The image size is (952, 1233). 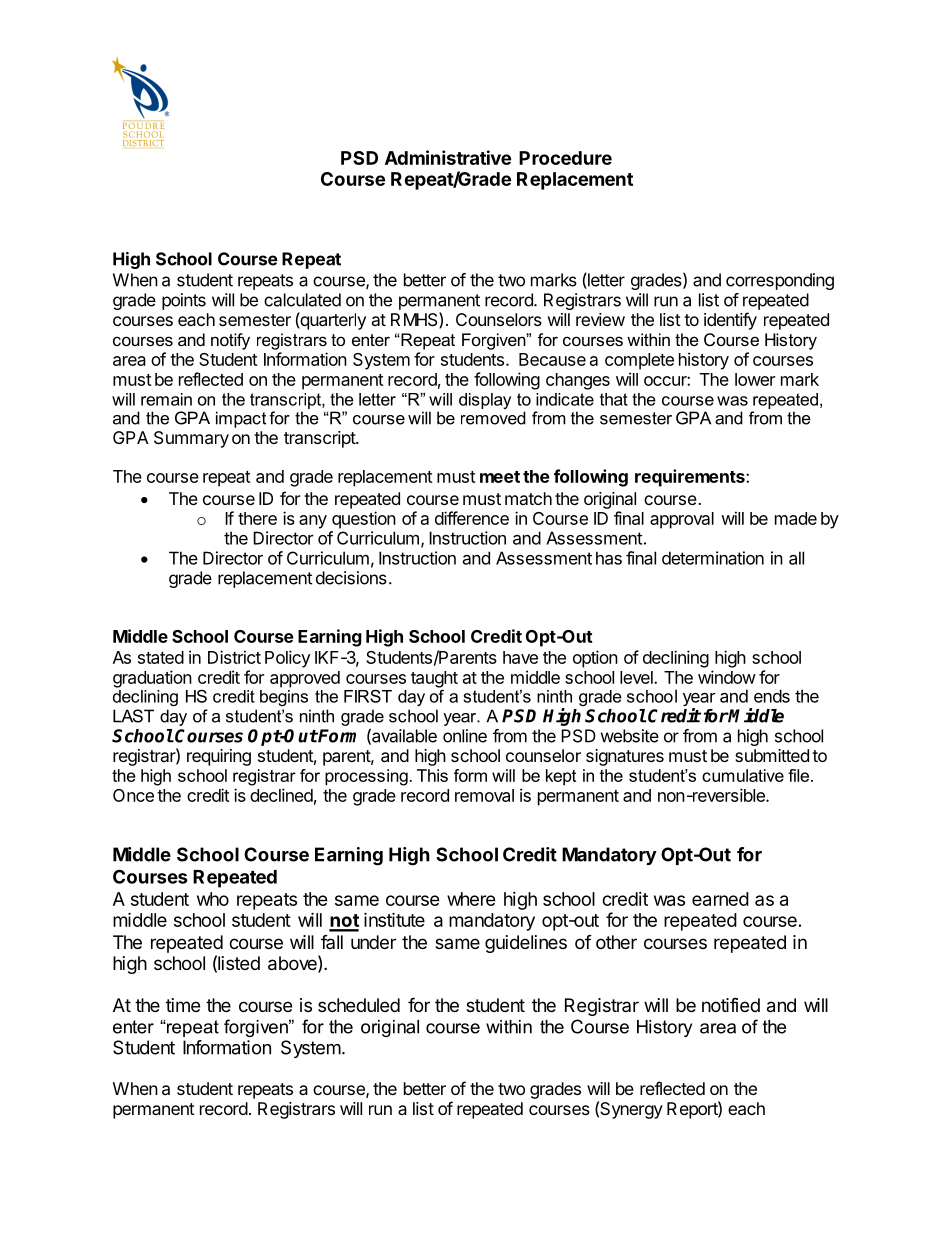 I want to click on Procedure, so click(x=565, y=158).
